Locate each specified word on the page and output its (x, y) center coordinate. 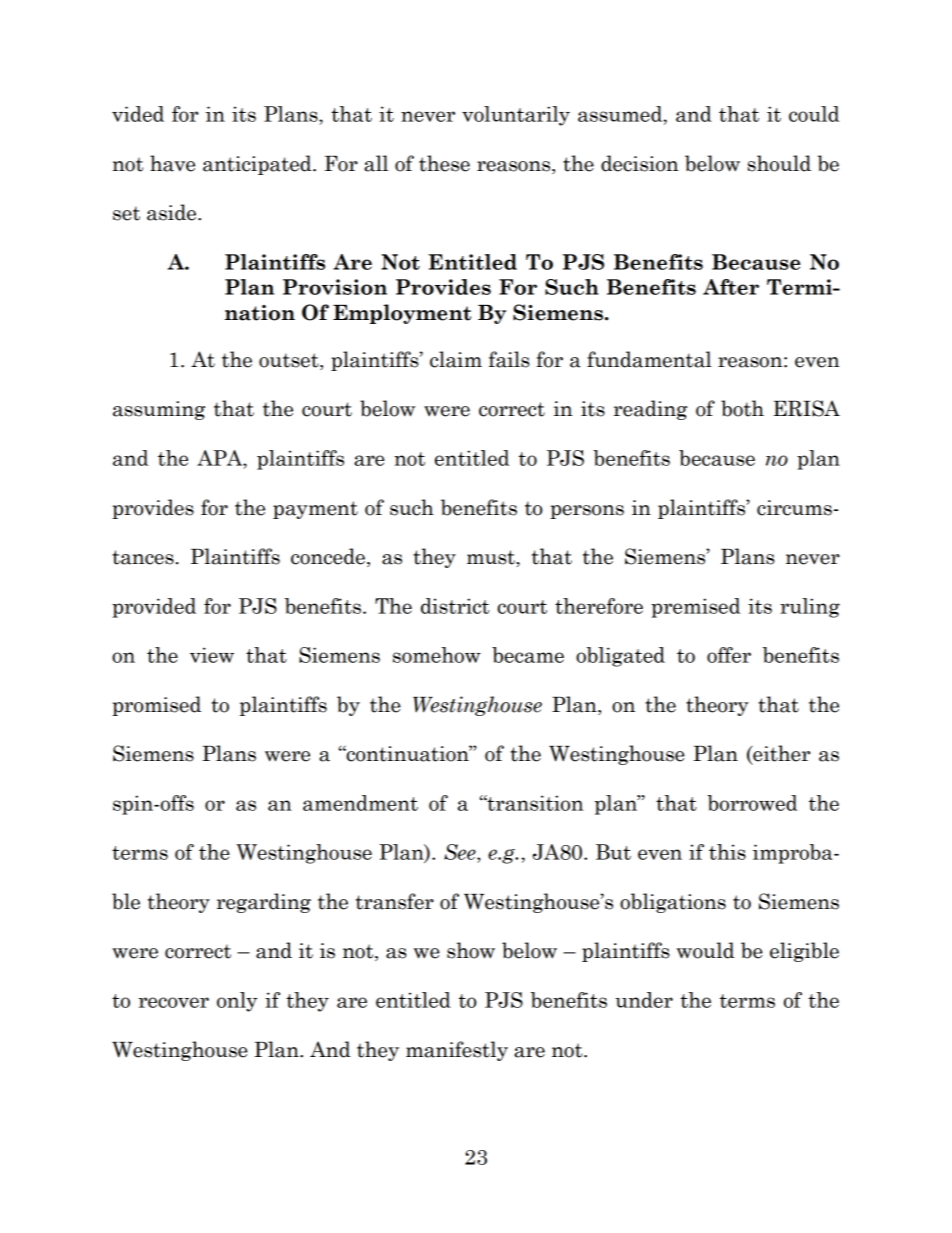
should (779, 163)
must (492, 557)
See (461, 853)
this (727, 852)
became (528, 655)
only (237, 1002)
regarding (264, 903)
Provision (335, 287)
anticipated (258, 165)
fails (509, 359)
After (731, 287)
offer (729, 655)
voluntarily (516, 116)
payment (315, 510)
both (742, 408)
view (212, 655)
